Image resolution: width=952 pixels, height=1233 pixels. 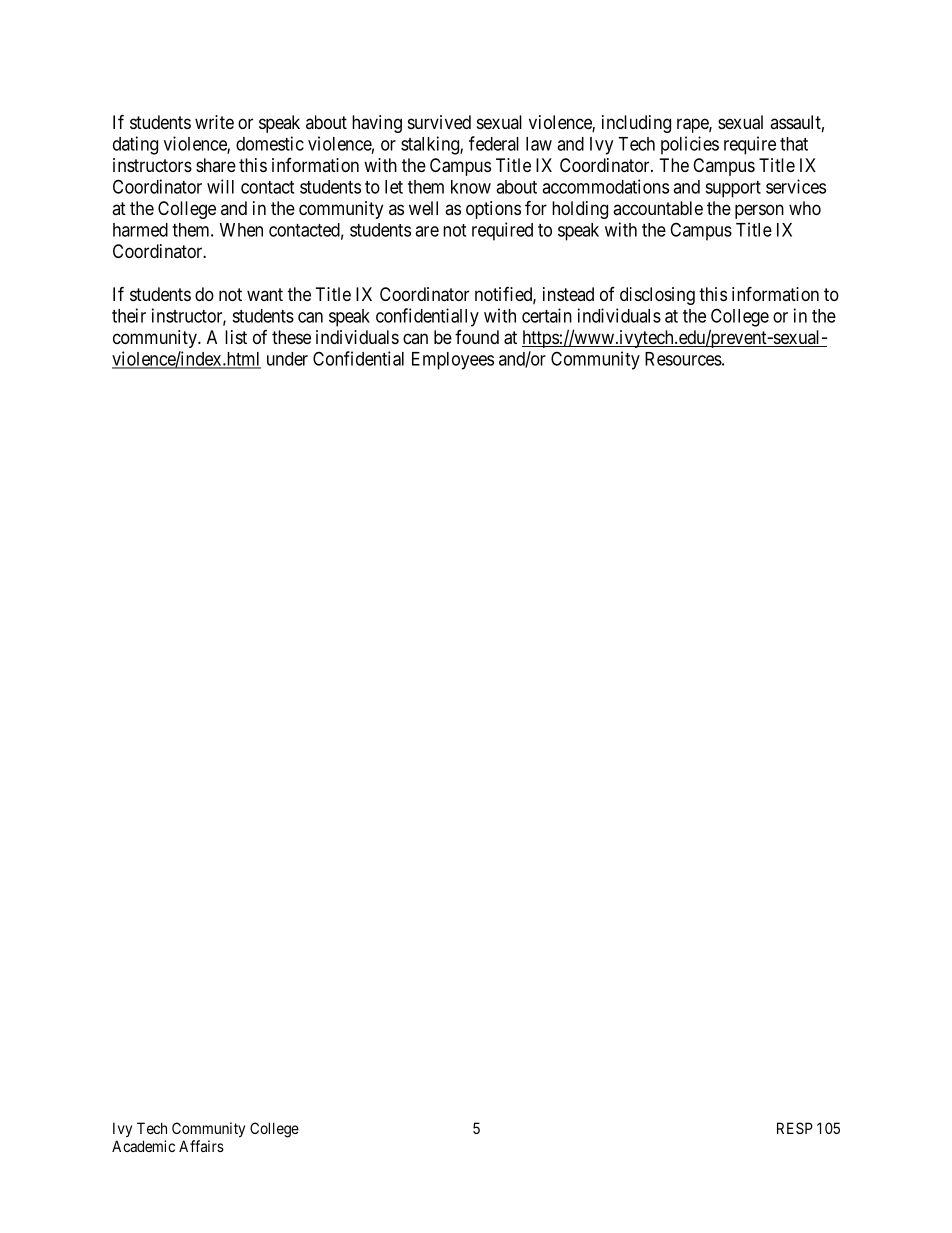 I want to click on these, so click(x=291, y=337).
